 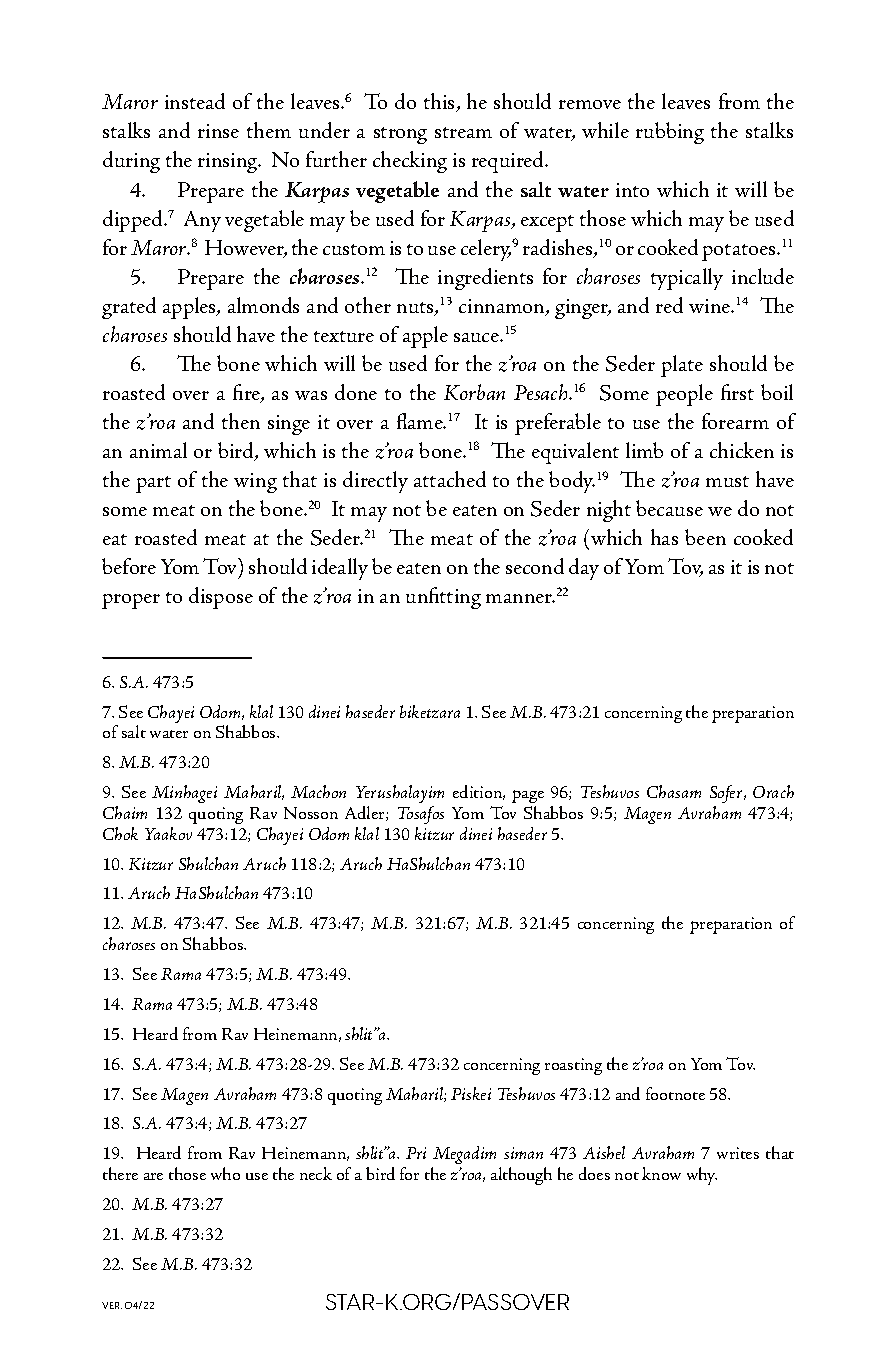 I want to click on rinse, so click(x=218, y=131).
